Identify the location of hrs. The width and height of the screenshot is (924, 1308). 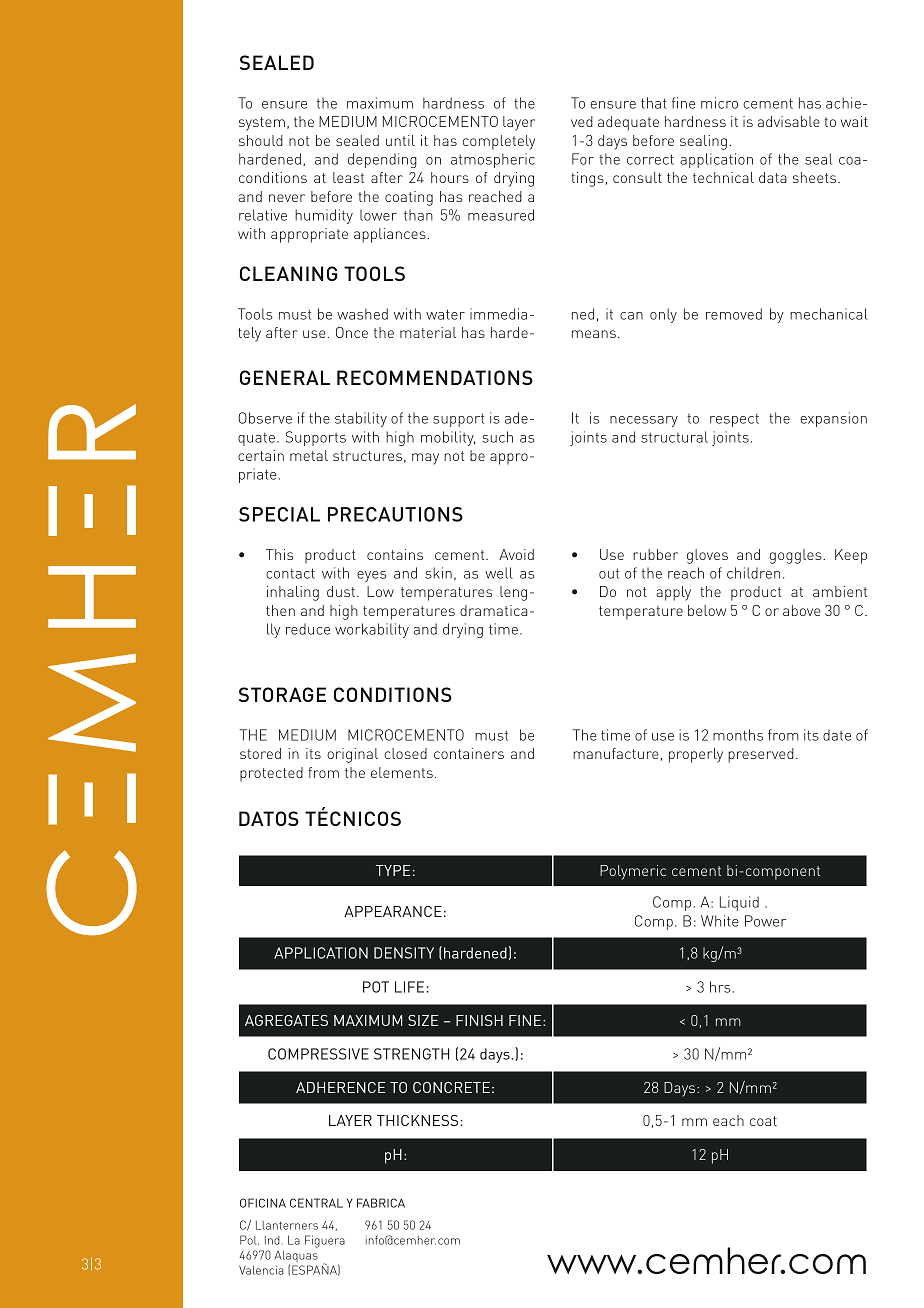
(720, 987).
